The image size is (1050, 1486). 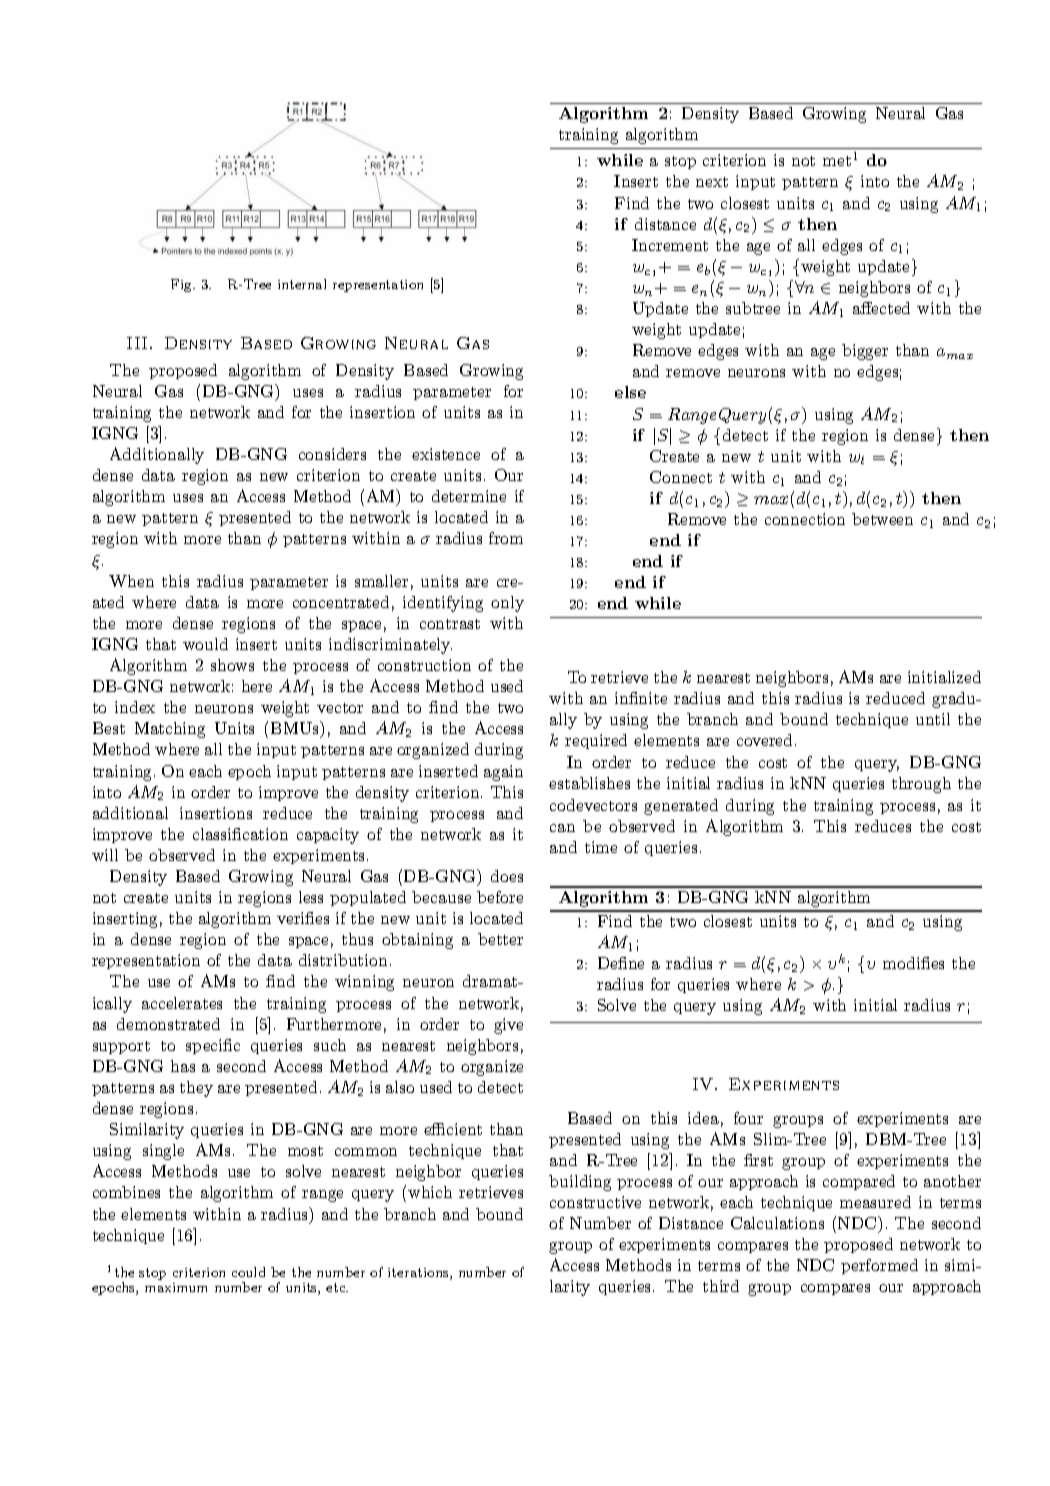 I want to click on performed, so click(x=879, y=1266).
